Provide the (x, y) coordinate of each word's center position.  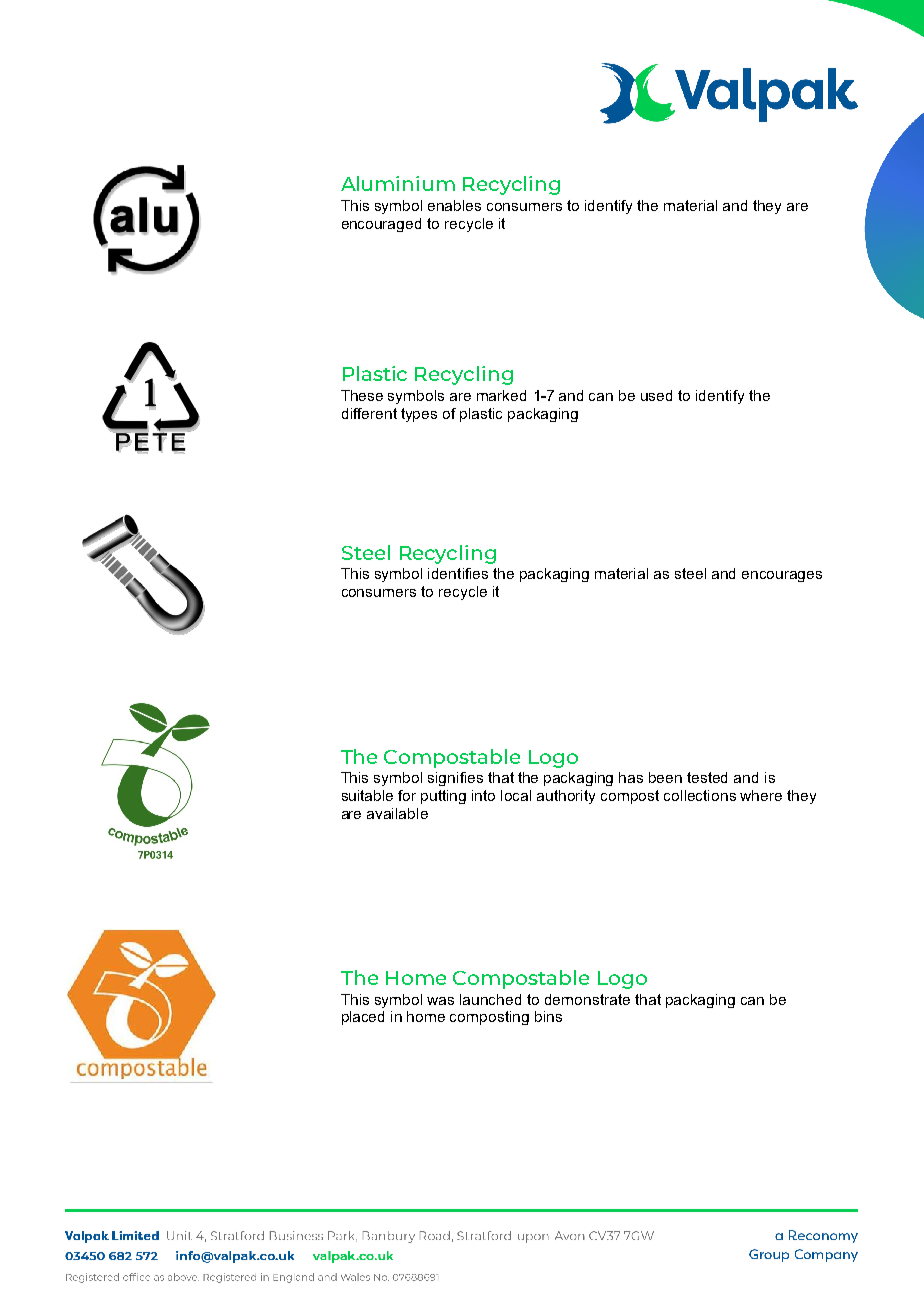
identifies (458, 573)
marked (501, 395)
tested (707, 777)
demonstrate (587, 999)
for (407, 795)
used (656, 395)
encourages (782, 576)
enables (454, 205)
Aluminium (398, 183)
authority (566, 797)
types (419, 415)
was (440, 1001)
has (631, 777)
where (761, 795)
